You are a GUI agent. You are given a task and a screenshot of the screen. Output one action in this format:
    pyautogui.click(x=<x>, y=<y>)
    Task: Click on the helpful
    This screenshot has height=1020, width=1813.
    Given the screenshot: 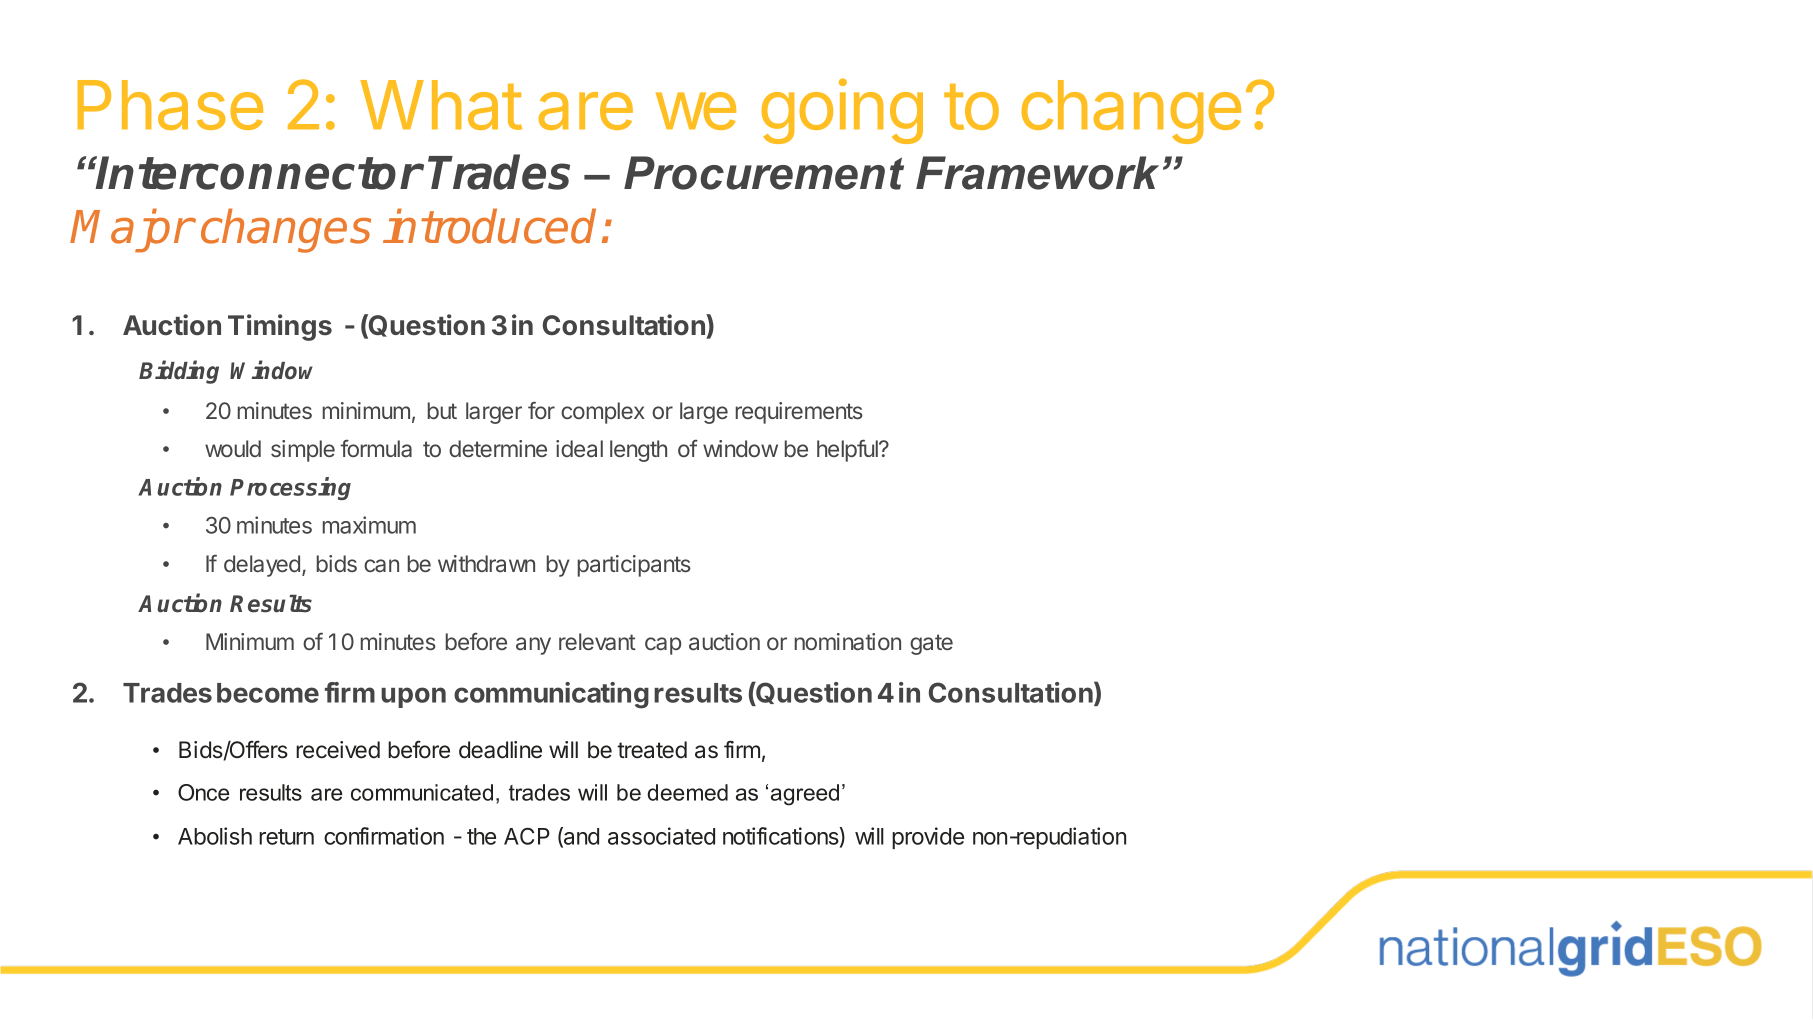 What is the action you would take?
    pyautogui.click(x=848, y=450)
